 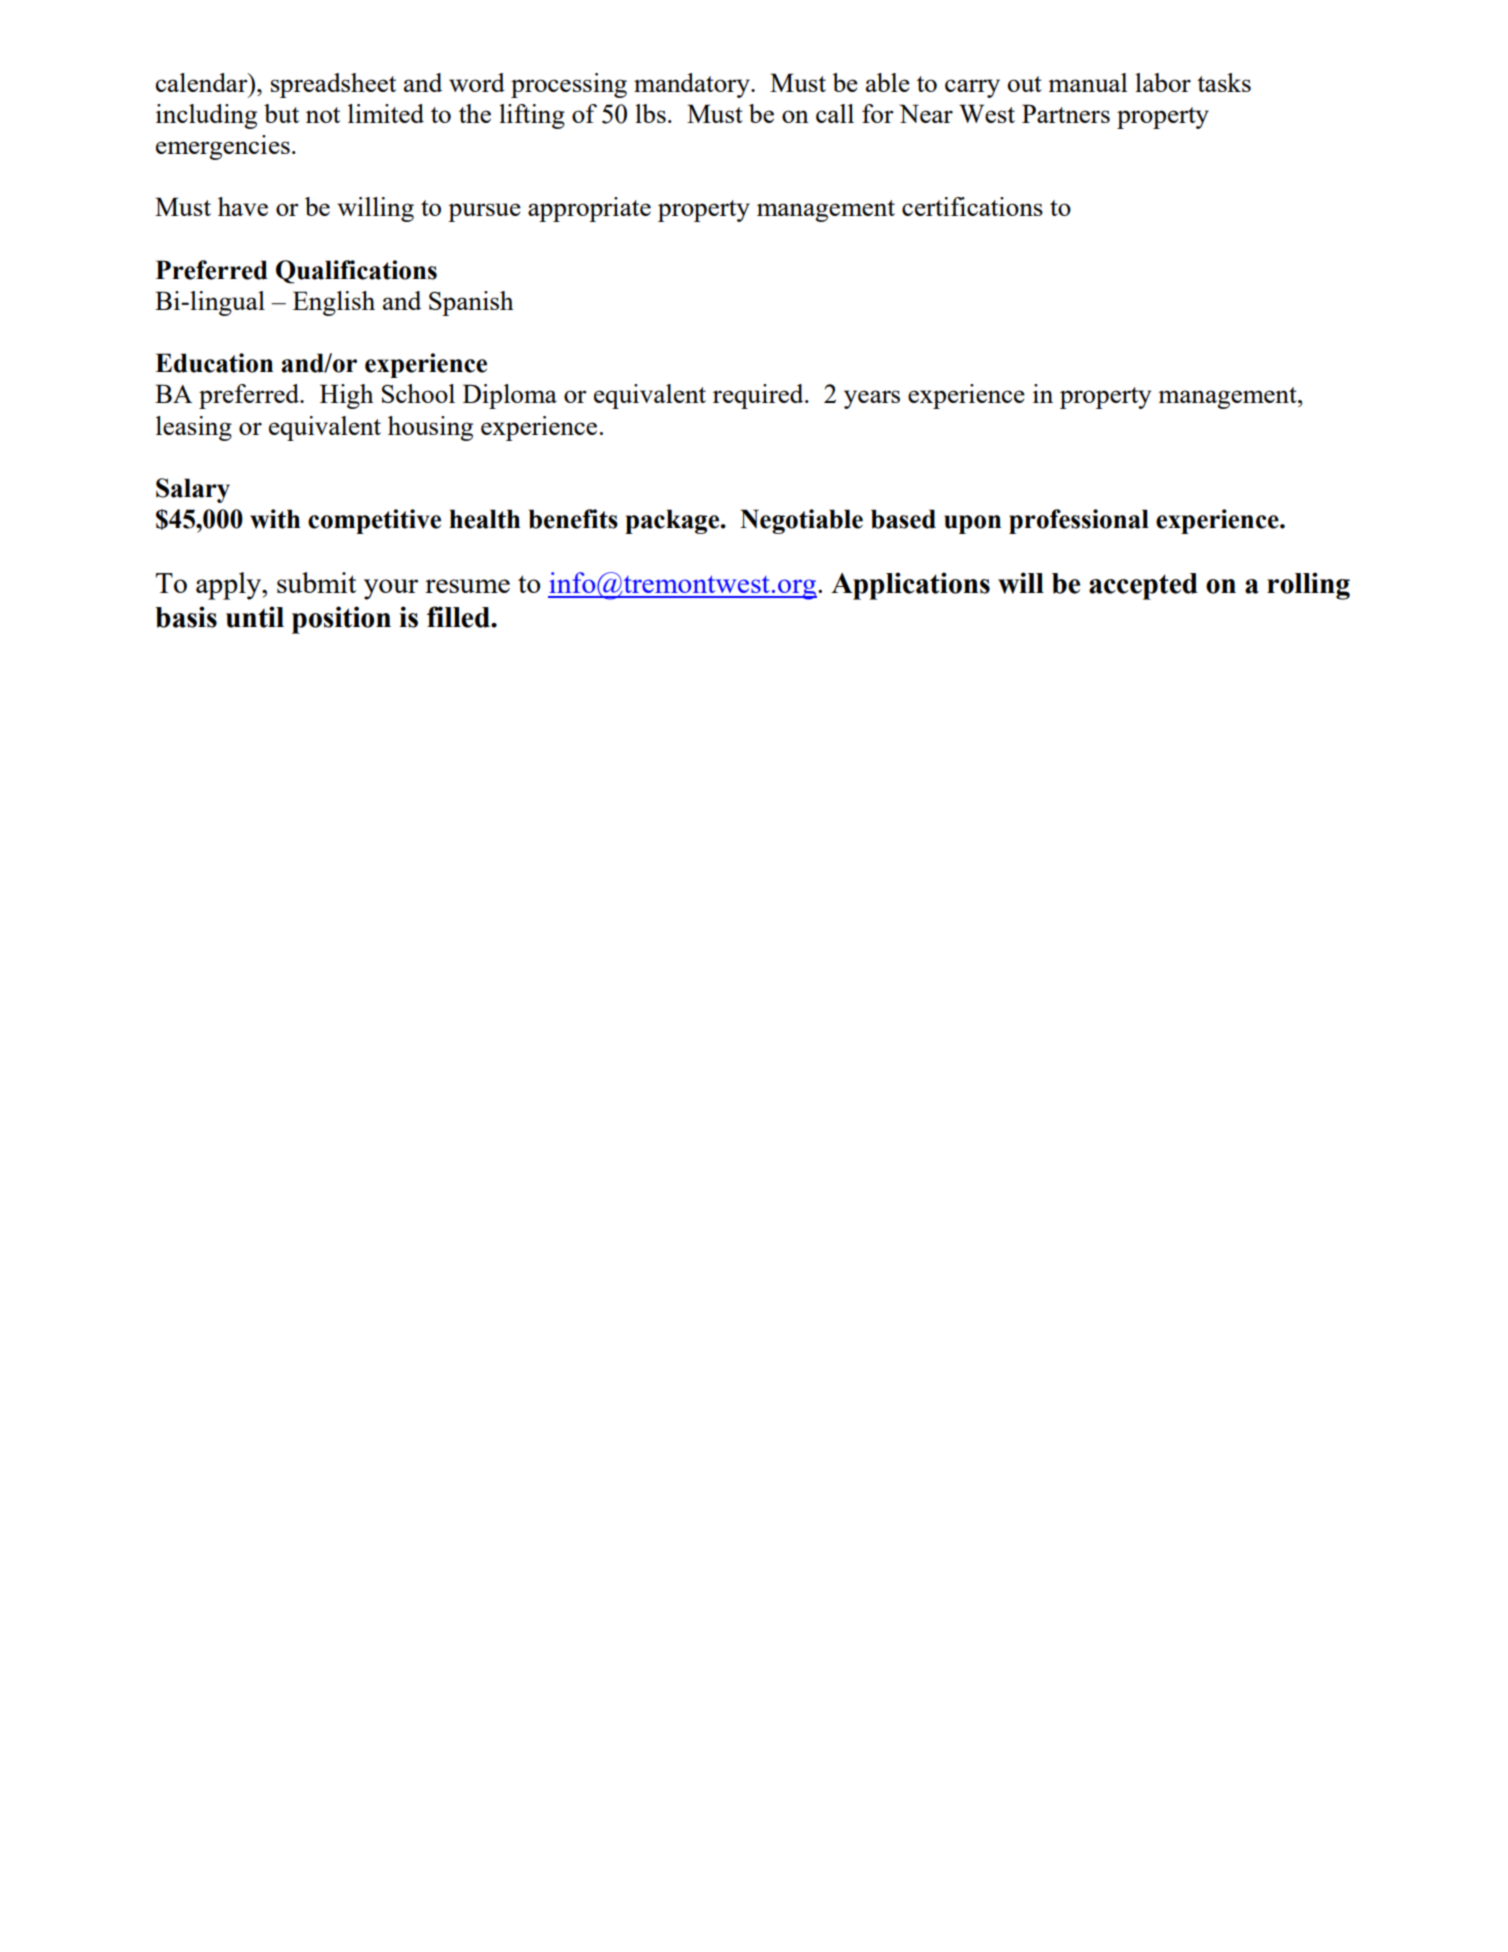 I want to click on position, so click(x=341, y=620).
